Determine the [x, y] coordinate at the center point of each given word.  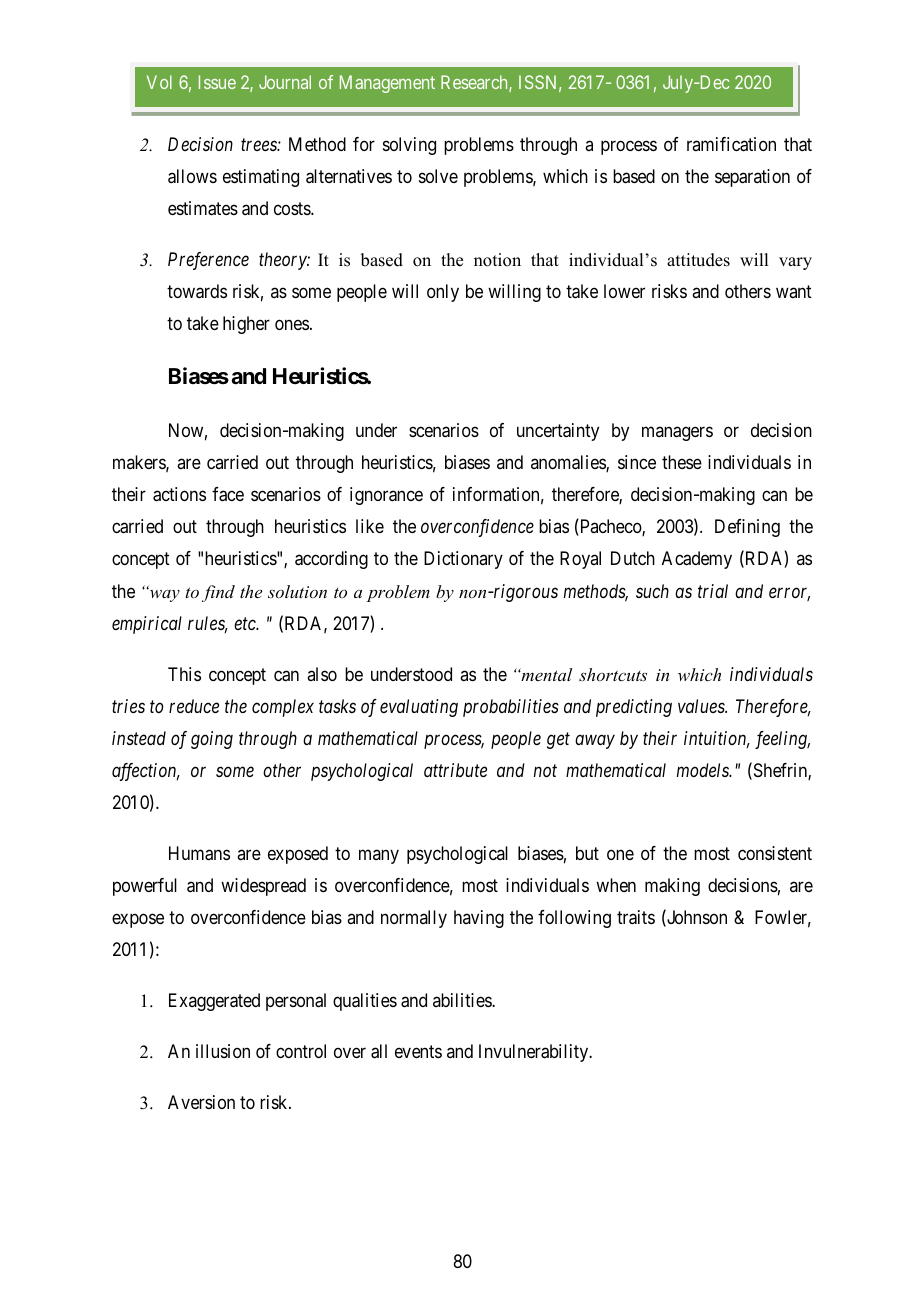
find [218, 593]
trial [713, 591]
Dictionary [463, 560]
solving [409, 146]
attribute [455, 770]
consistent [775, 853]
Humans [199, 853]
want [794, 291]
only [443, 293]
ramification [731, 144]
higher [246, 325]
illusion [223, 1051]
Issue [217, 82]
